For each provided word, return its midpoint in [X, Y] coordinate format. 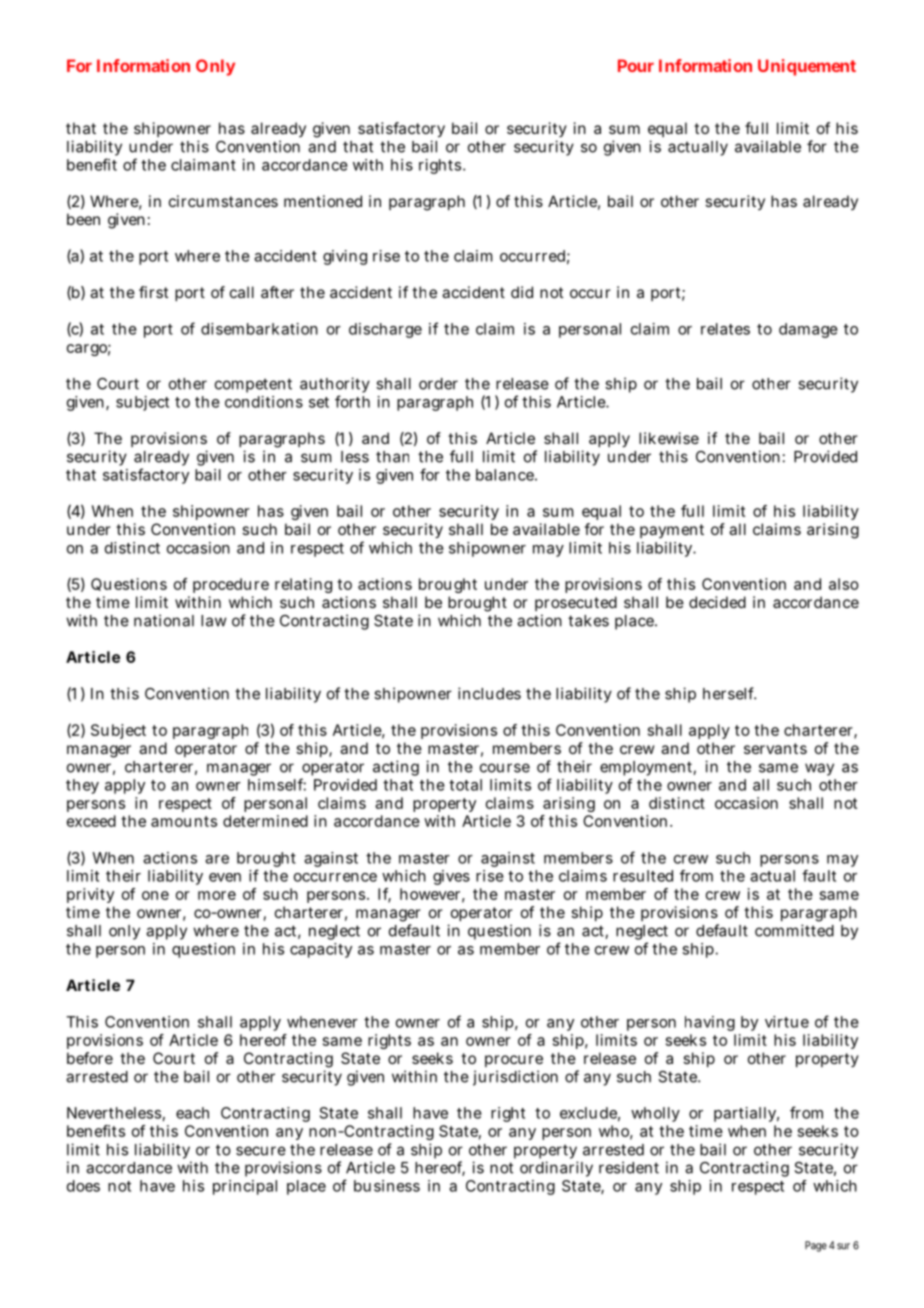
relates [725, 329]
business [387, 1186]
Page [816, 1246]
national [164, 620]
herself [729, 693]
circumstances [223, 201]
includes [489, 693]
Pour [636, 65]
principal [245, 1187]
